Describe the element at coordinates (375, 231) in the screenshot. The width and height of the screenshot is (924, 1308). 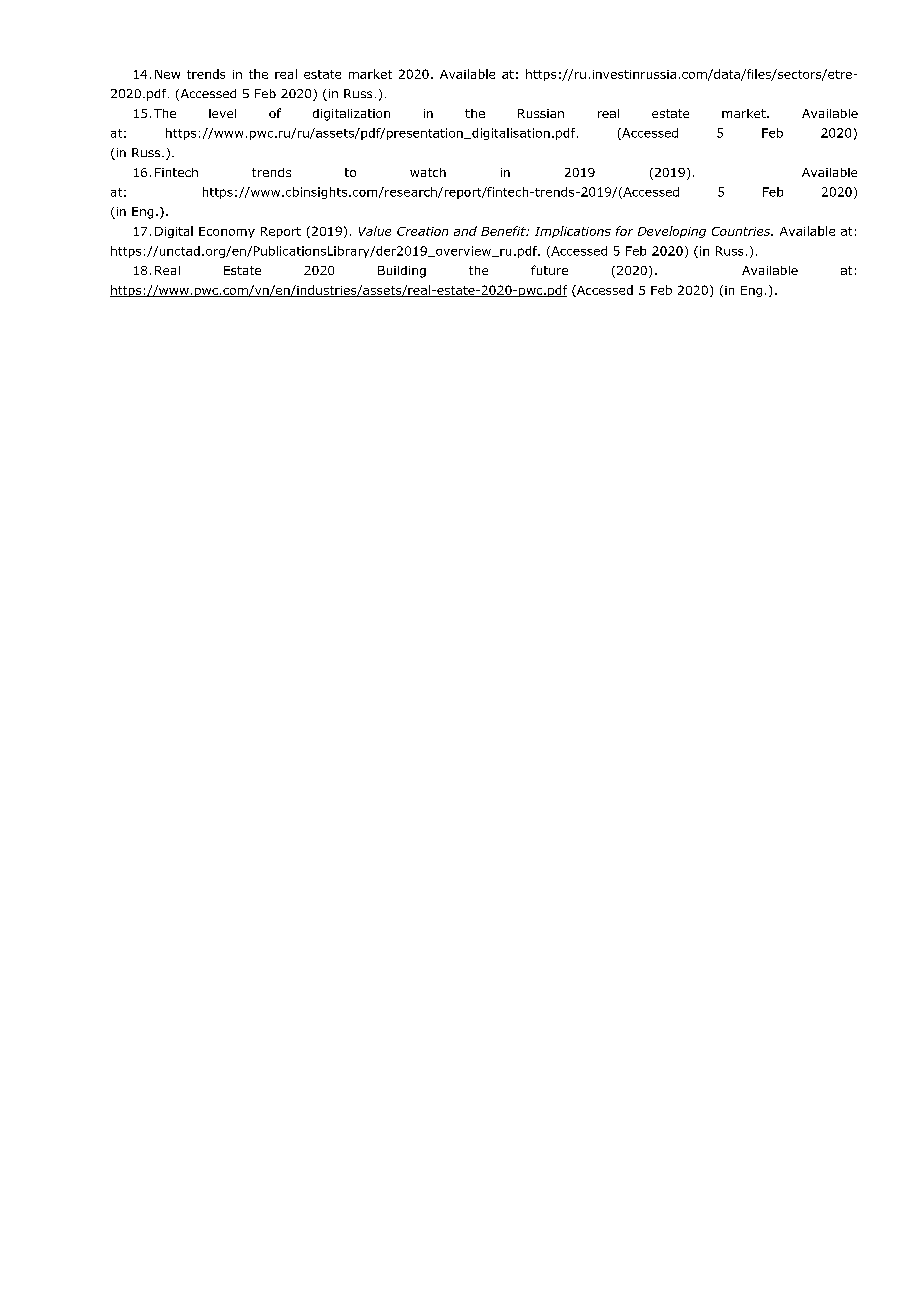
I see `Value` at that location.
